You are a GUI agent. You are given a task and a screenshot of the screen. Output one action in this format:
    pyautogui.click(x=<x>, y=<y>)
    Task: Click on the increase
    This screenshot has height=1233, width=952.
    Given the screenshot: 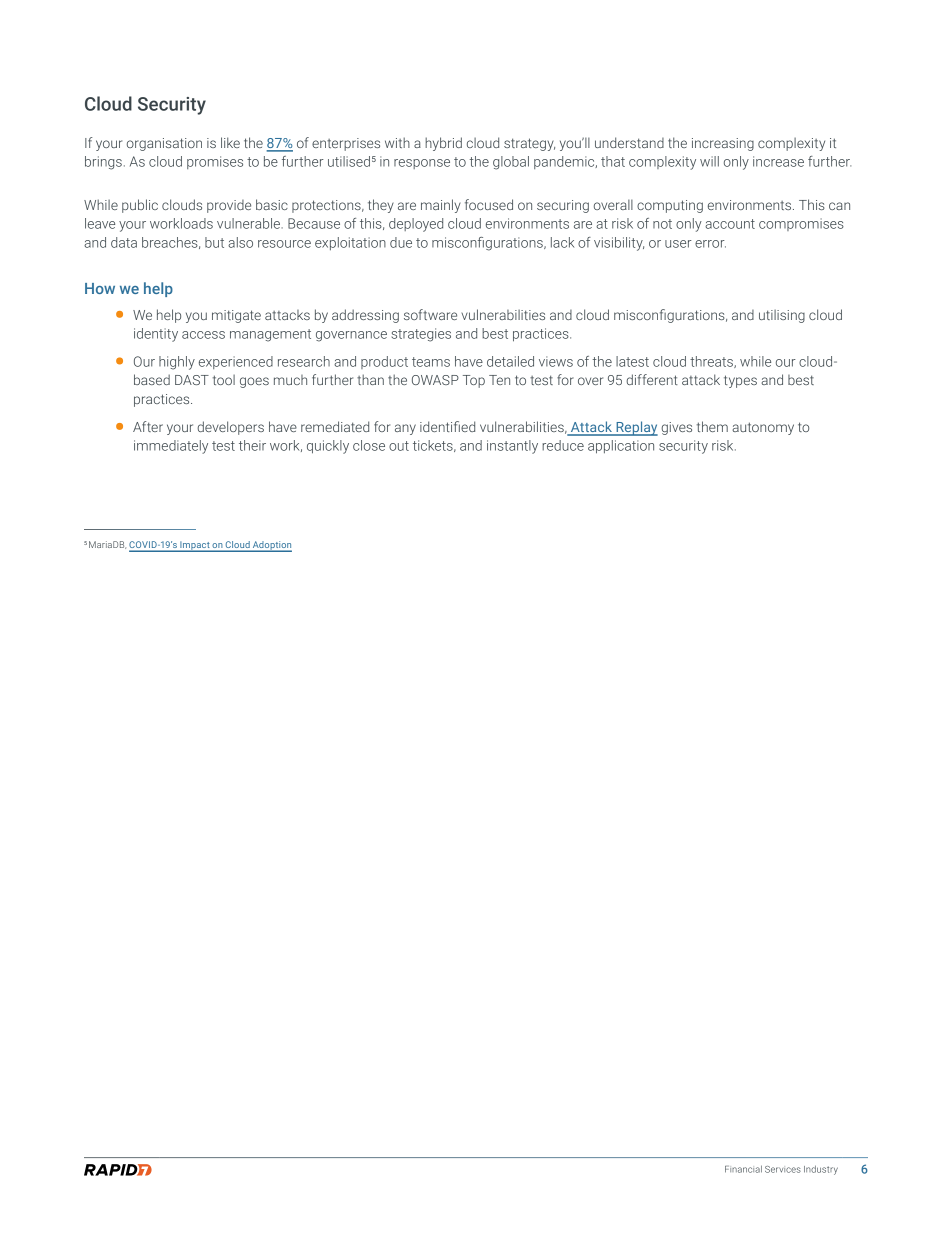 What is the action you would take?
    pyautogui.click(x=778, y=161)
